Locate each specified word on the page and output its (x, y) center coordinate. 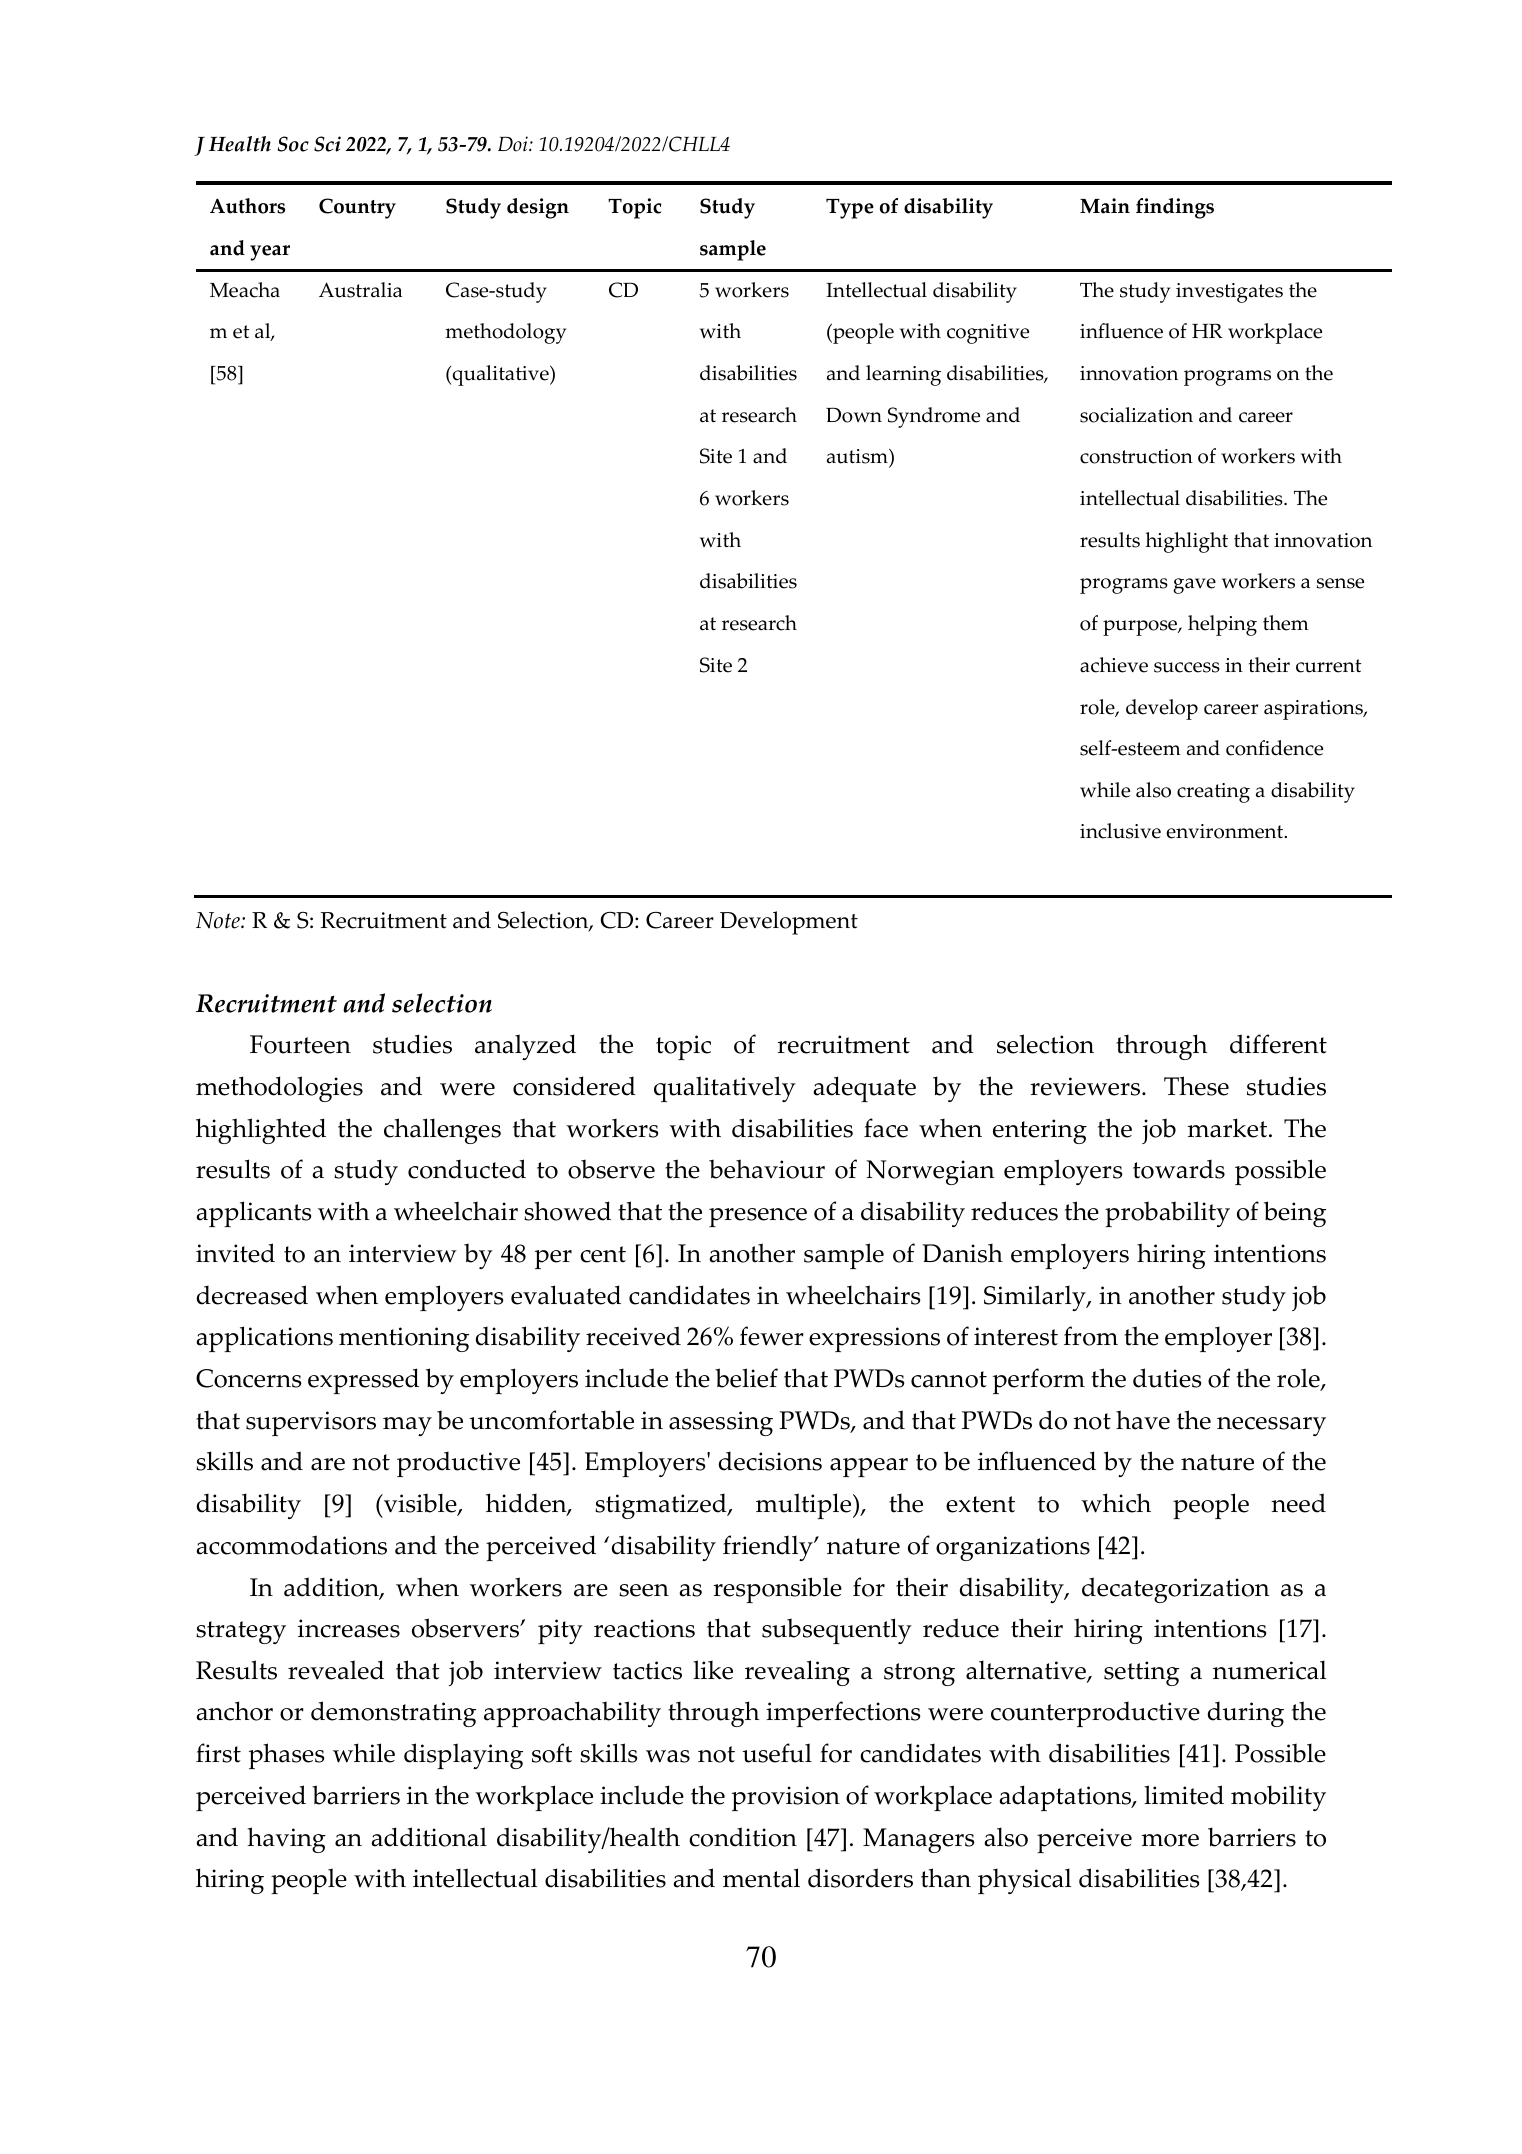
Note (219, 920)
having (286, 1840)
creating (1213, 793)
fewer (772, 1336)
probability (1167, 1214)
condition (743, 1837)
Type (850, 209)
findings (1175, 208)
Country (357, 208)
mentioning (404, 1339)
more (1170, 1840)
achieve (1114, 665)
